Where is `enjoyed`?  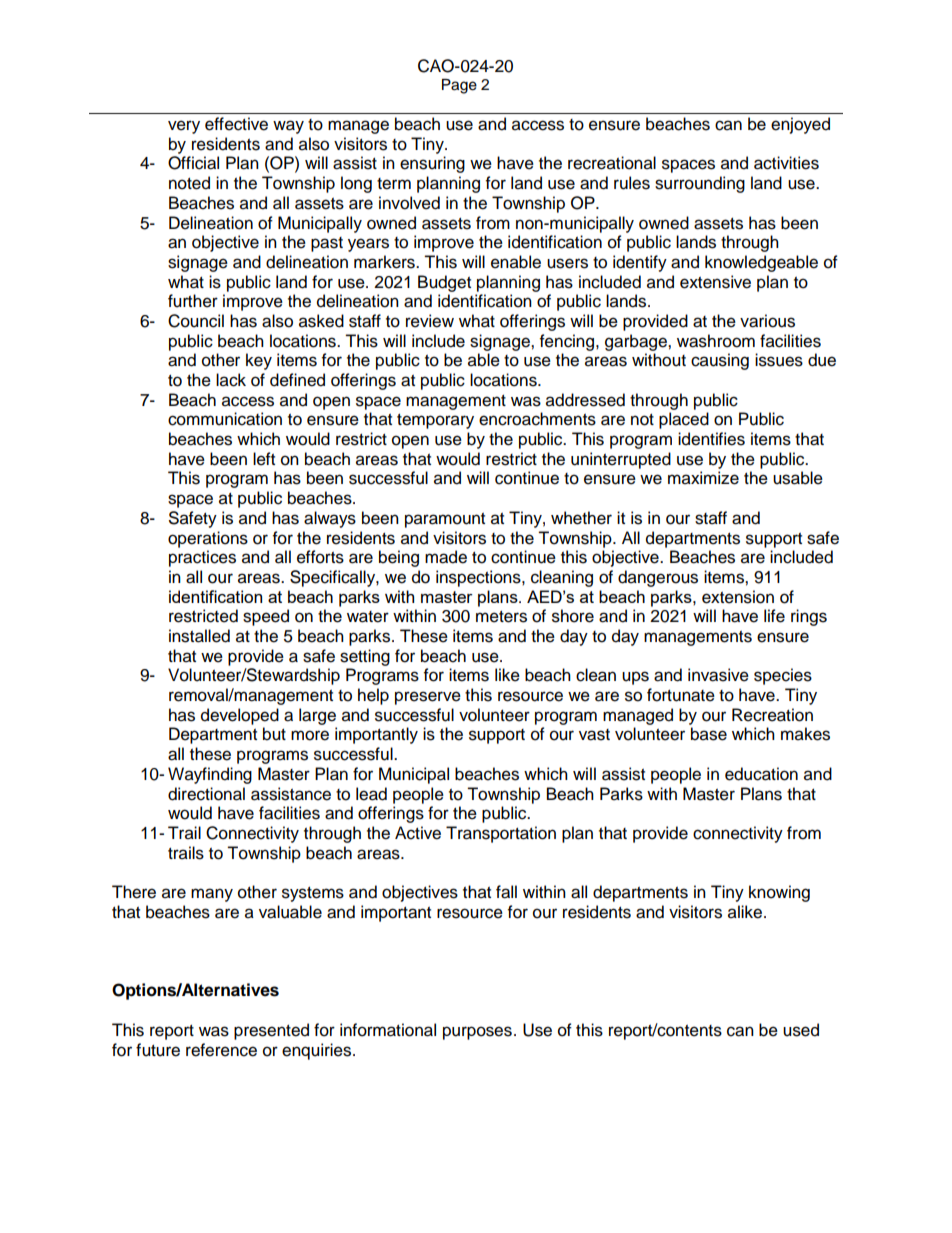
enjoyed is located at coordinates (800, 125).
